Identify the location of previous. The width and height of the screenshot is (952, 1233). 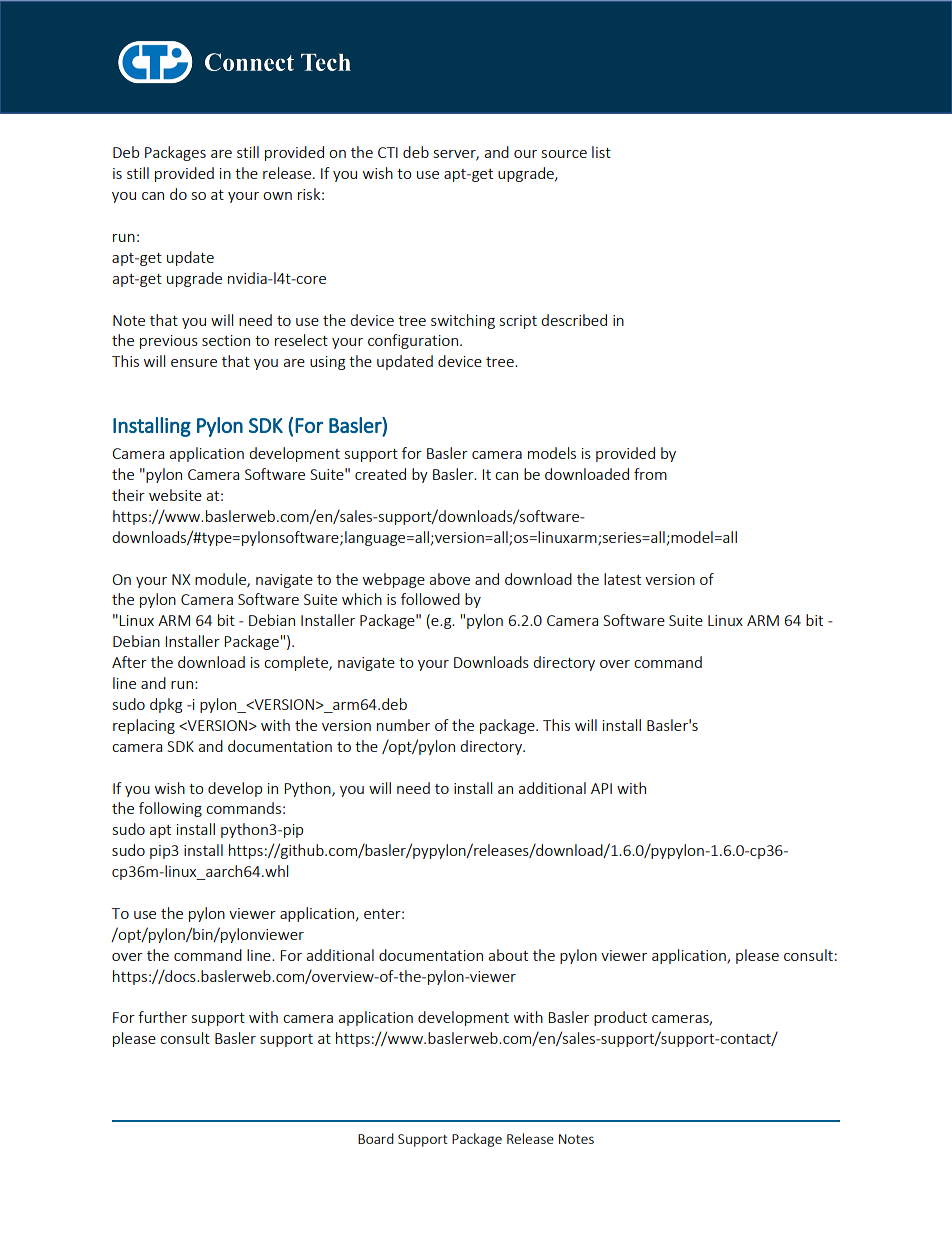
(169, 342).
